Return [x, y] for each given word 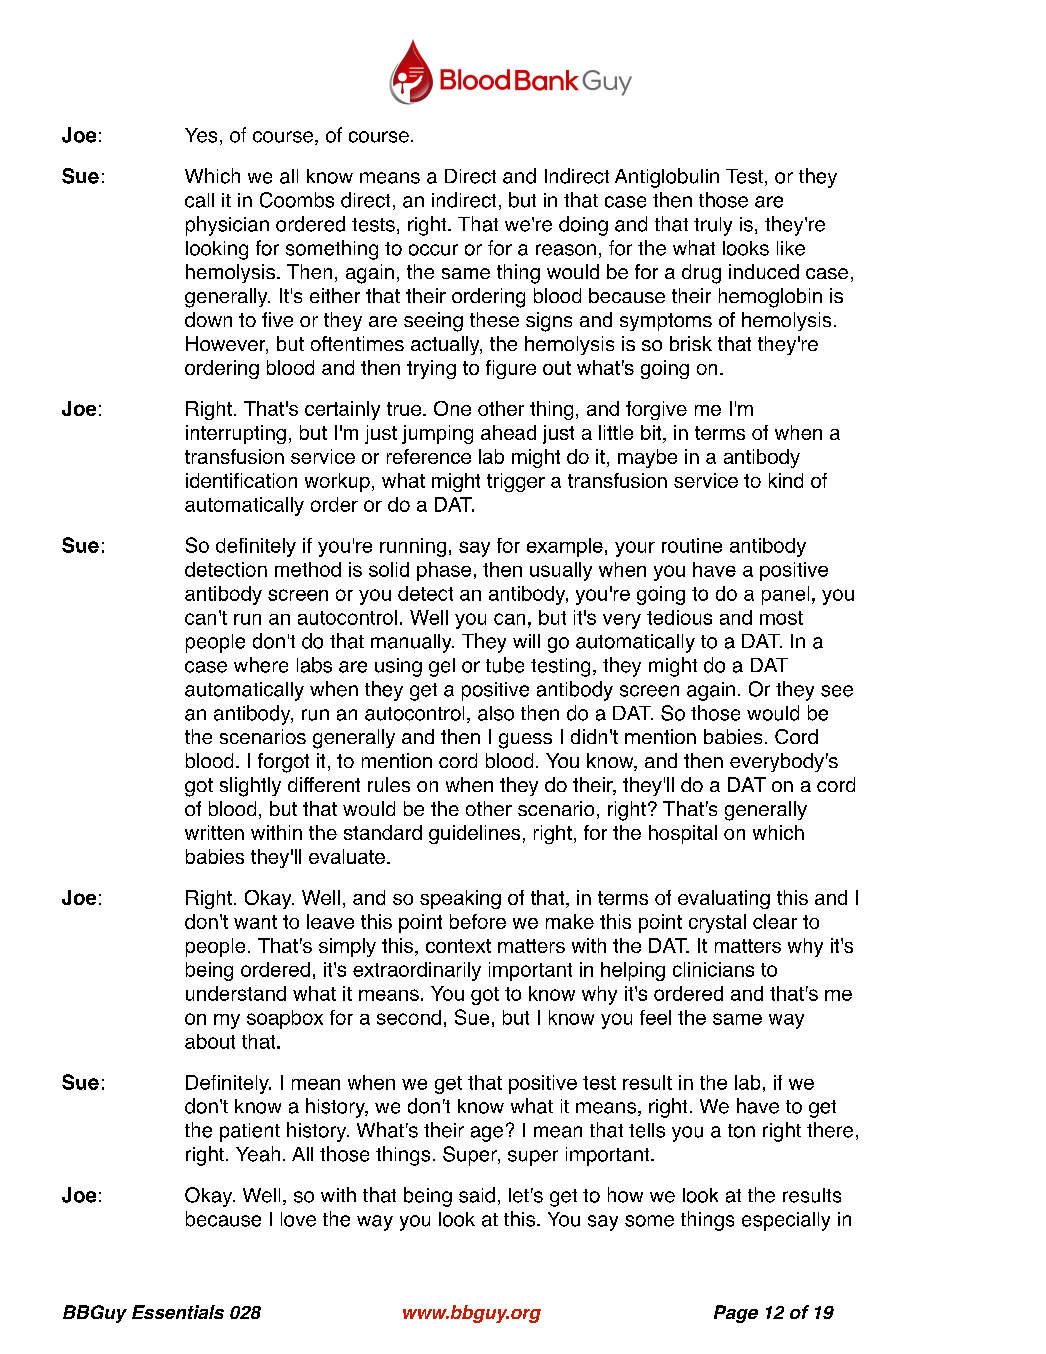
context [458, 946]
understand [236, 993]
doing [583, 226]
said [477, 1195]
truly [713, 226]
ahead [508, 432]
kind [786, 480]
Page [736, 1314]
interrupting [236, 434]
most [781, 618]
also [496, 713]
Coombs [297, 200]
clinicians [713, 969]
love [298, 1219]
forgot [283, 763]
